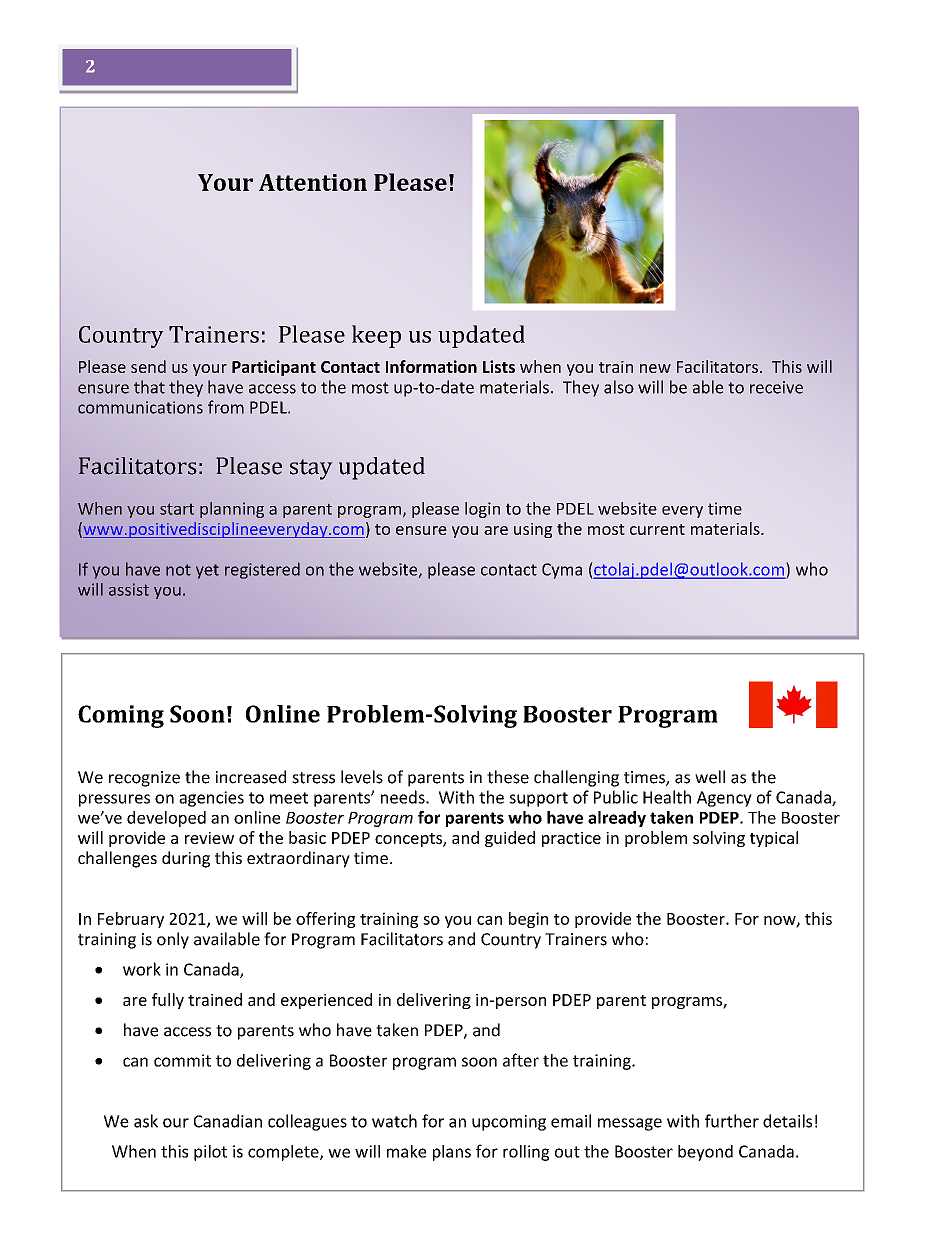  What do you see at coordinates (129, 589) in the screenshot?
I see `assist` at bounding box center [129, 589].
